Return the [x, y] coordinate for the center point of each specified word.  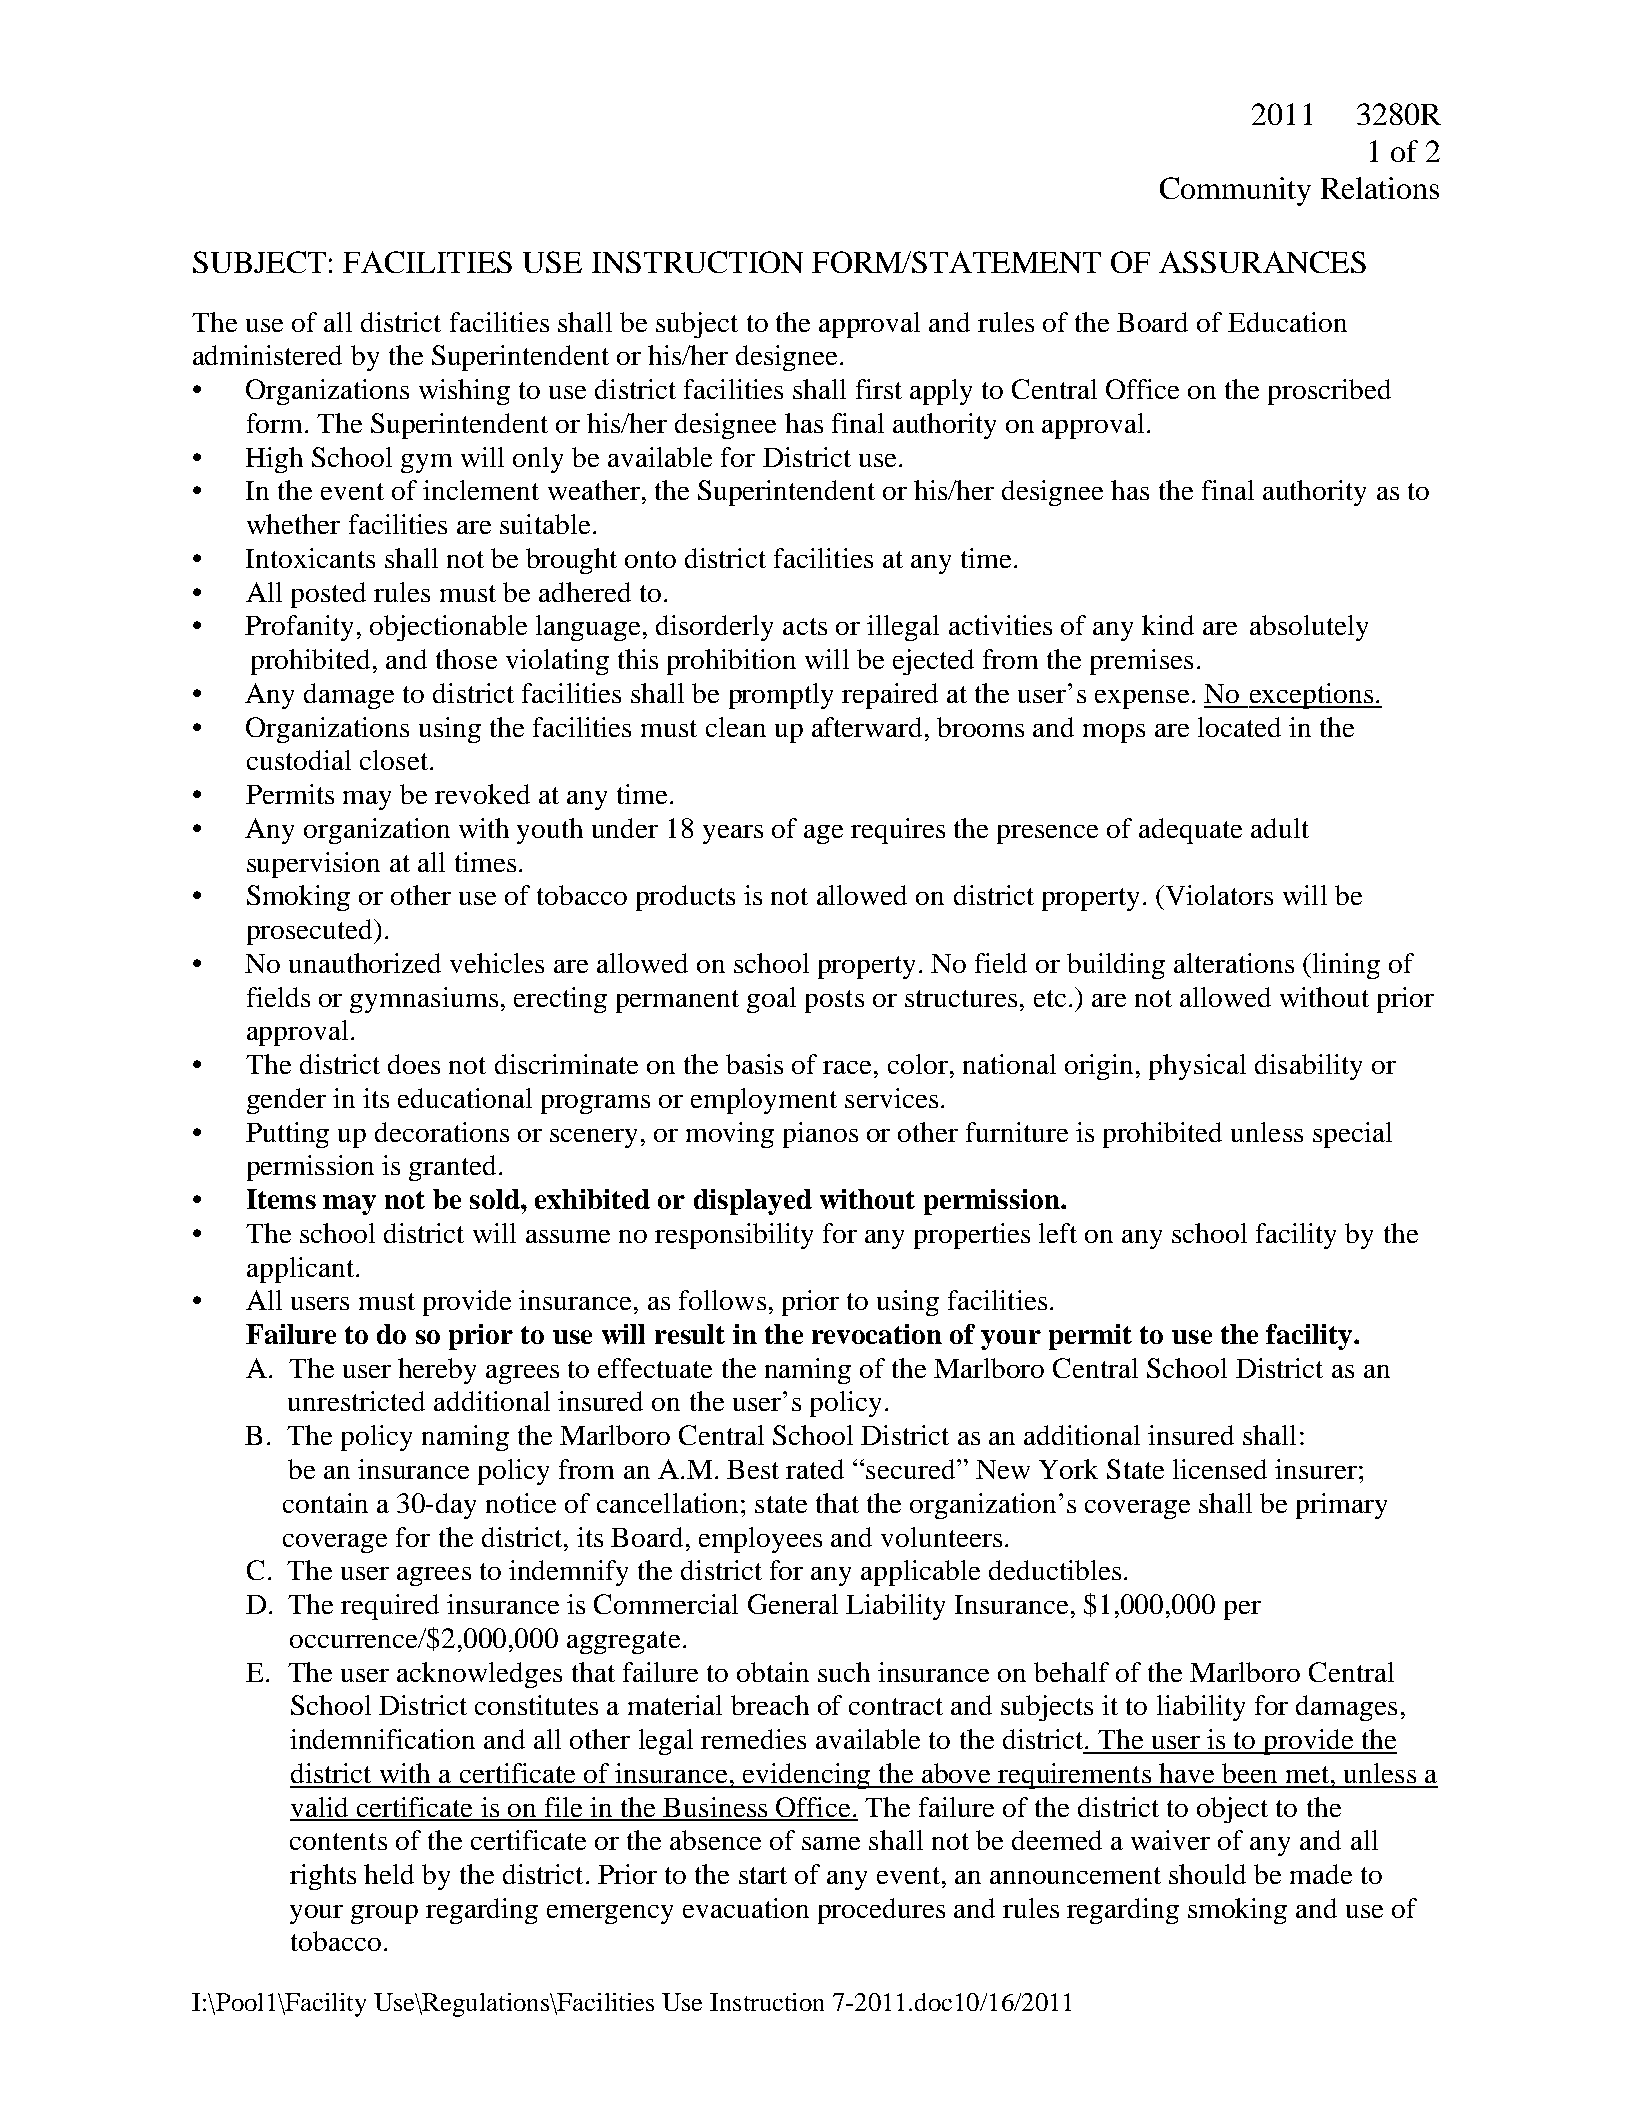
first [879, 389]
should [1207, 1874]
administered [267, 355]
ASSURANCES [1262, 262]
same [831, 1843]
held [389, 1874]
